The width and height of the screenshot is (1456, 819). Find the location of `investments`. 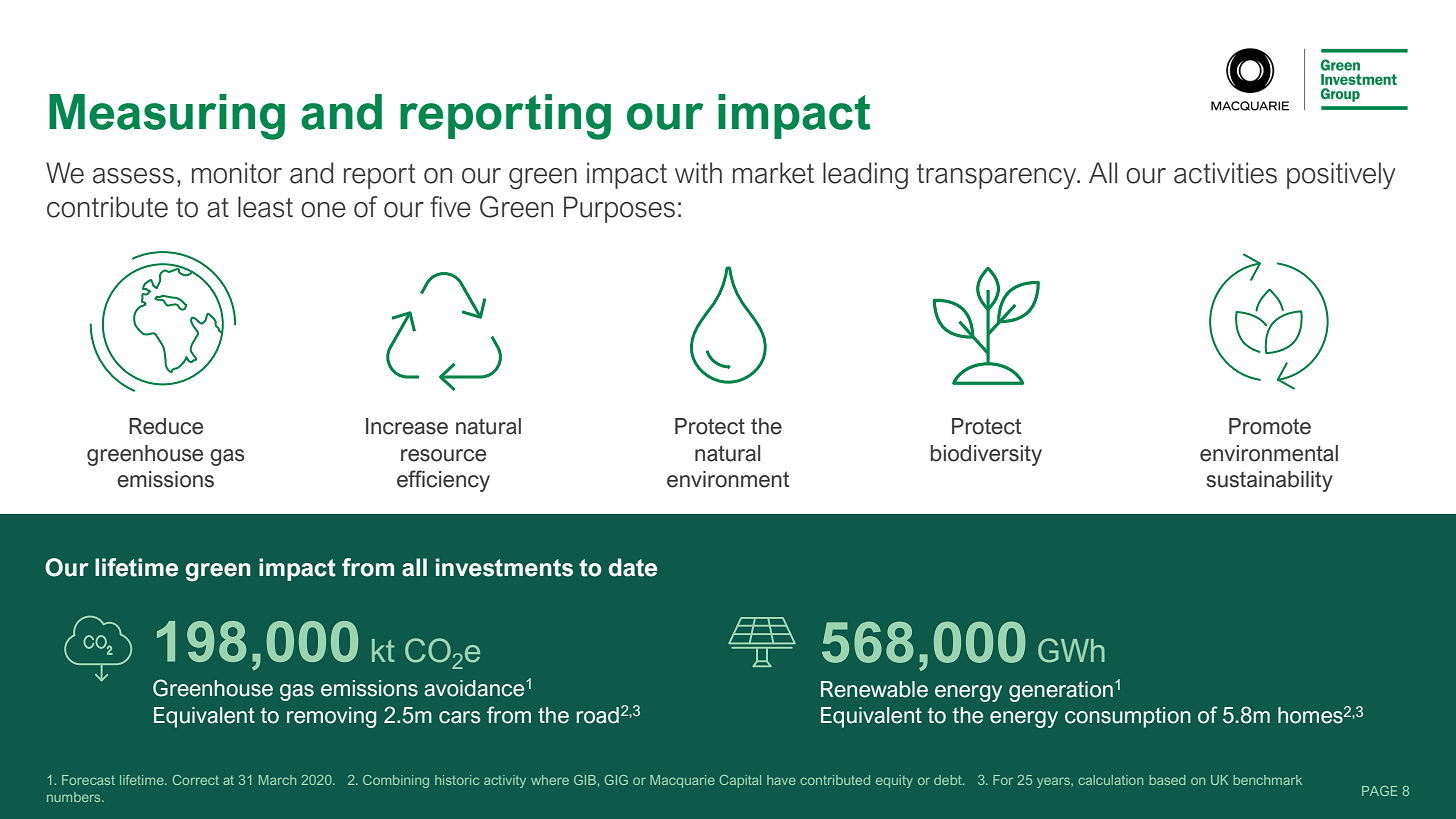

investments is located at coordinates (504, 567).
